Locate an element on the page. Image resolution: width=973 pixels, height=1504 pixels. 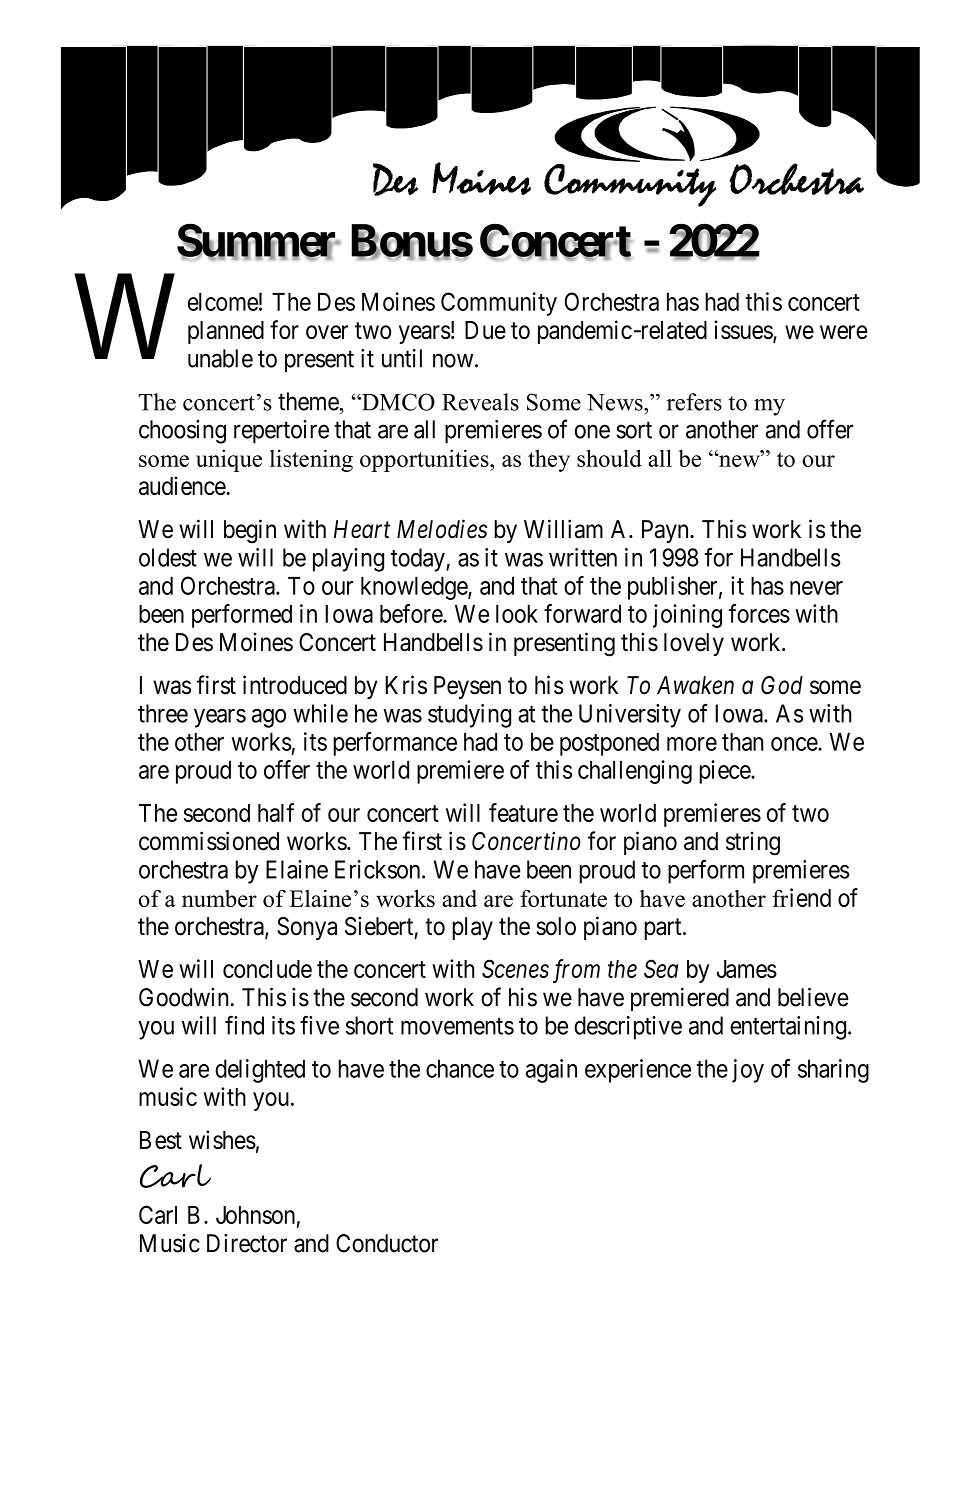
issues is located at coordinates (744, 331).
